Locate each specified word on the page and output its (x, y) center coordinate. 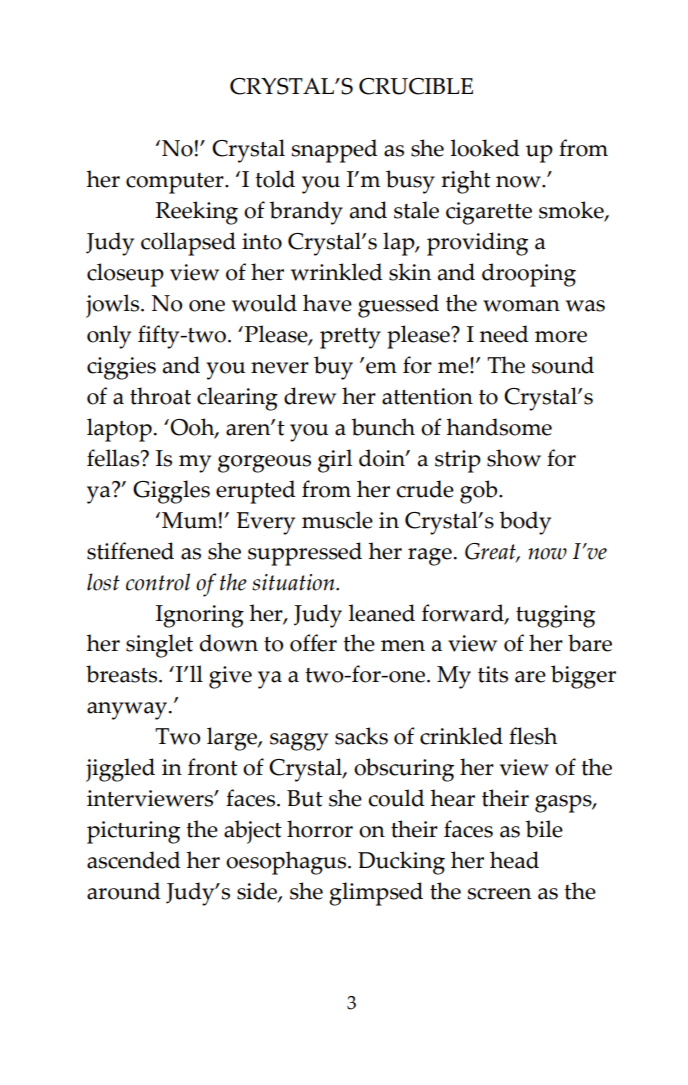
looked (485, 148)
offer (313, 643)
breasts (123, 674)
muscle (337, 520)
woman (521, 306)
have (327, 303)
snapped (334, 151)
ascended (134, 860)
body (525, 523)
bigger (583, 677)
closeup (125, 275)
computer (176, 183)
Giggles (171, 492)
